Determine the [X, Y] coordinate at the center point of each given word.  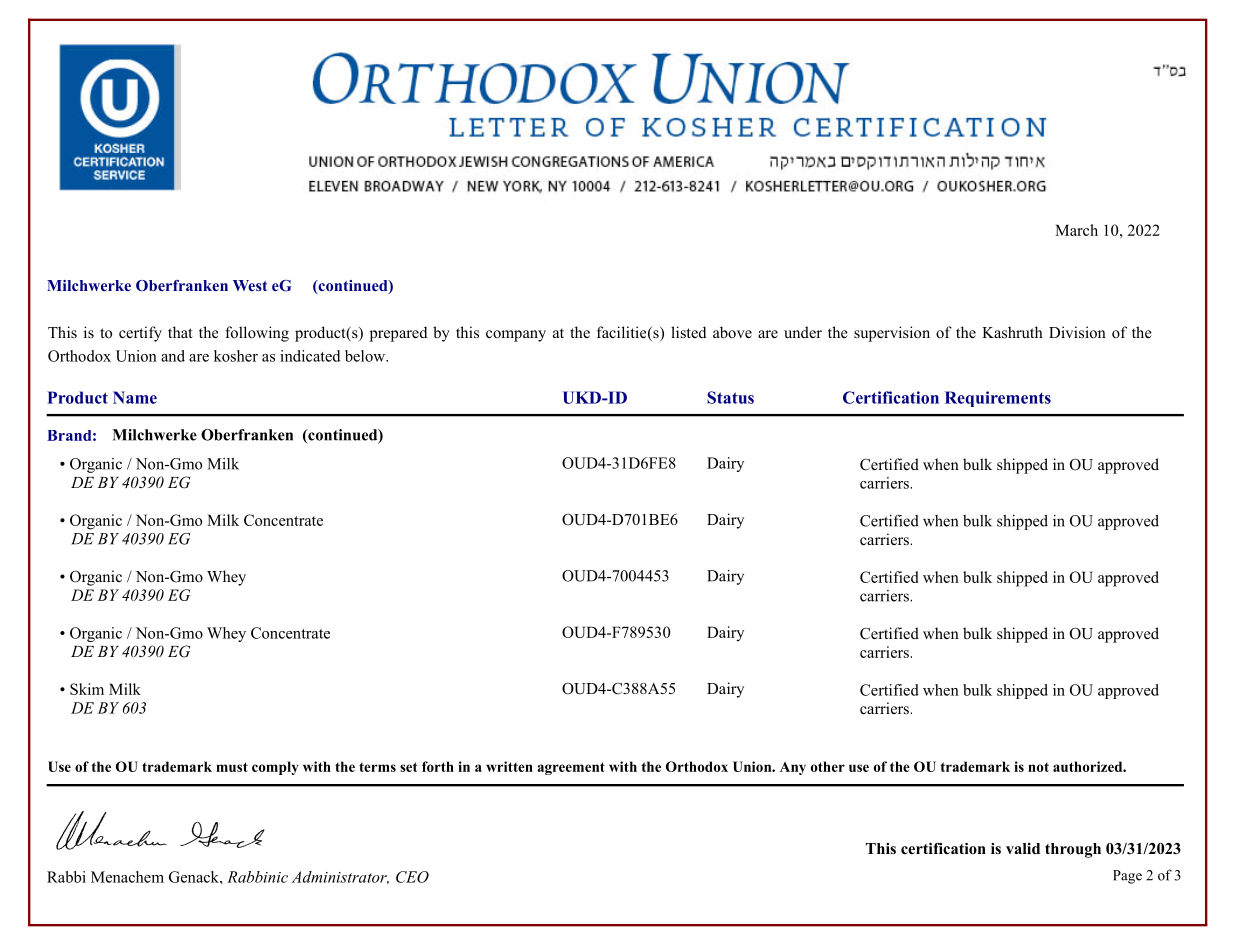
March [1076, 230]
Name [135, 397]
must [232, 767]
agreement [571, 768]
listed [688, 332]
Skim [87, 689]
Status [730, 397]
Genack [195, 877]
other [828, 766]
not [1038, 767]
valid [1023, 848]
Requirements [998, 399]
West [250, 285]
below [366, 356]
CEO [412, 877]
